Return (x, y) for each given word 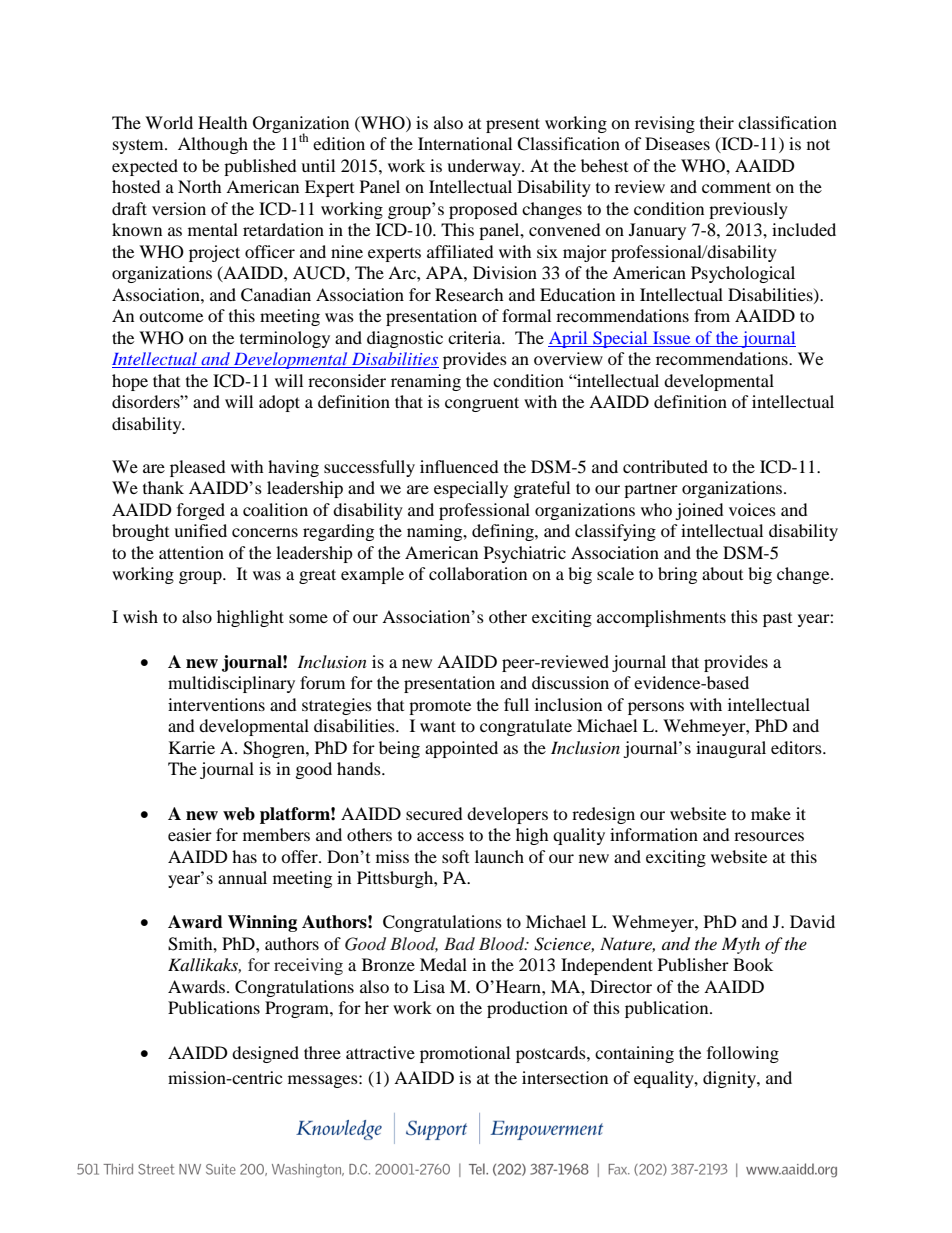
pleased (198, 468)
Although (213, 145)
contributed (665, 466)
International (465, 143)
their (717, 122)
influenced (459, 466)
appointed (461, 749)
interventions (216, 704)
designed (265, 1054)
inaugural (731, 749)
